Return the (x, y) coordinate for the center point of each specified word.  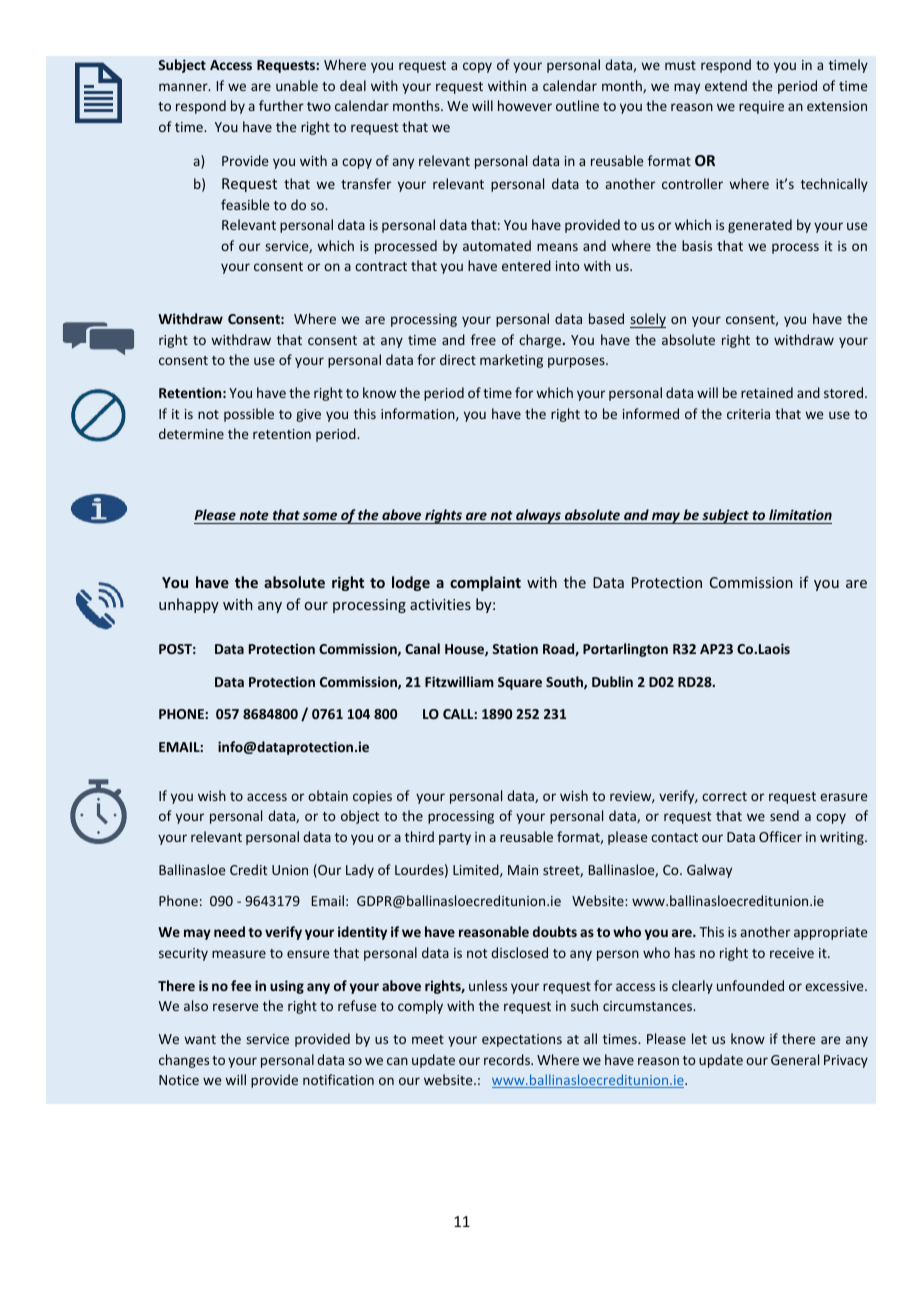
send (784, 815)
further (281, 105)
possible (249, 415)
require (761, 107)
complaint (485, 583)
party (455, 839)
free (483, 339)
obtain (328, 795)
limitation (799, 516)
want (200, 1039)
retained (767, 392)
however (525, 105)
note (254, 517)
